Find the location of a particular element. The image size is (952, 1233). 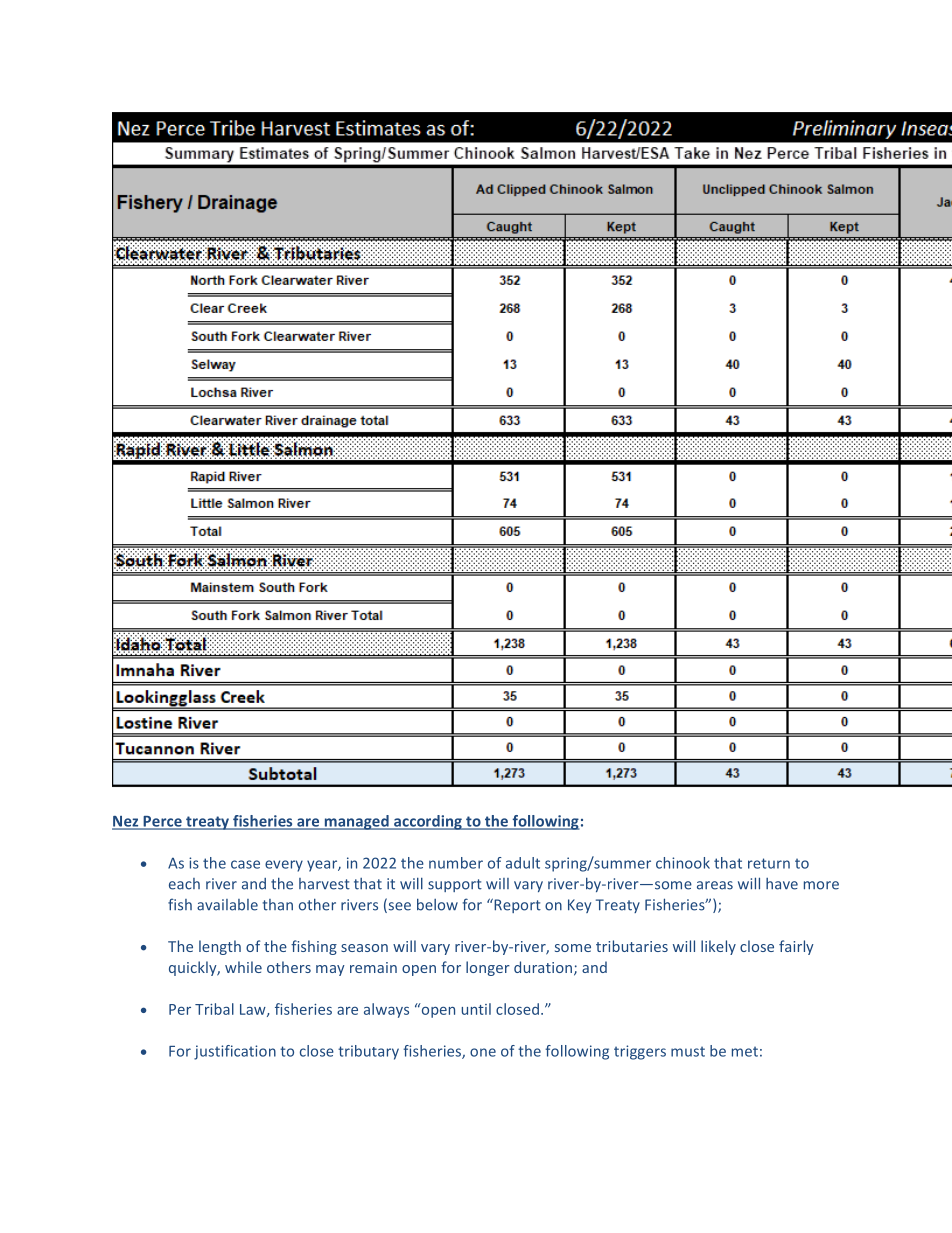

return is located at coordinates (769, 863).
